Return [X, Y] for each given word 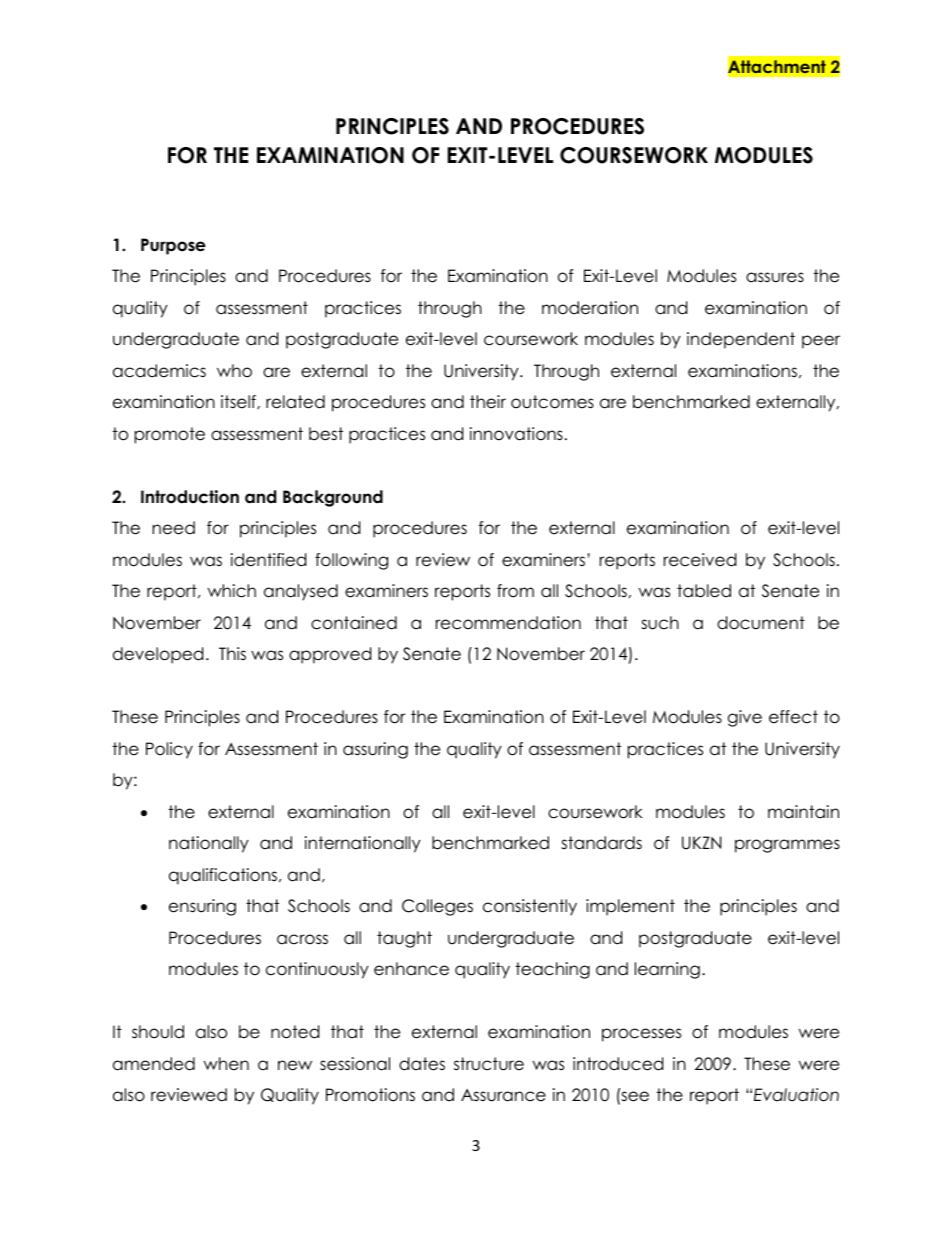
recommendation [508, 623]
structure [489, 1064]
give [745, 718]
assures [775, 277]
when [226, 1064]
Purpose [173, 246]
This [232, 653]
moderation [590, 308]
